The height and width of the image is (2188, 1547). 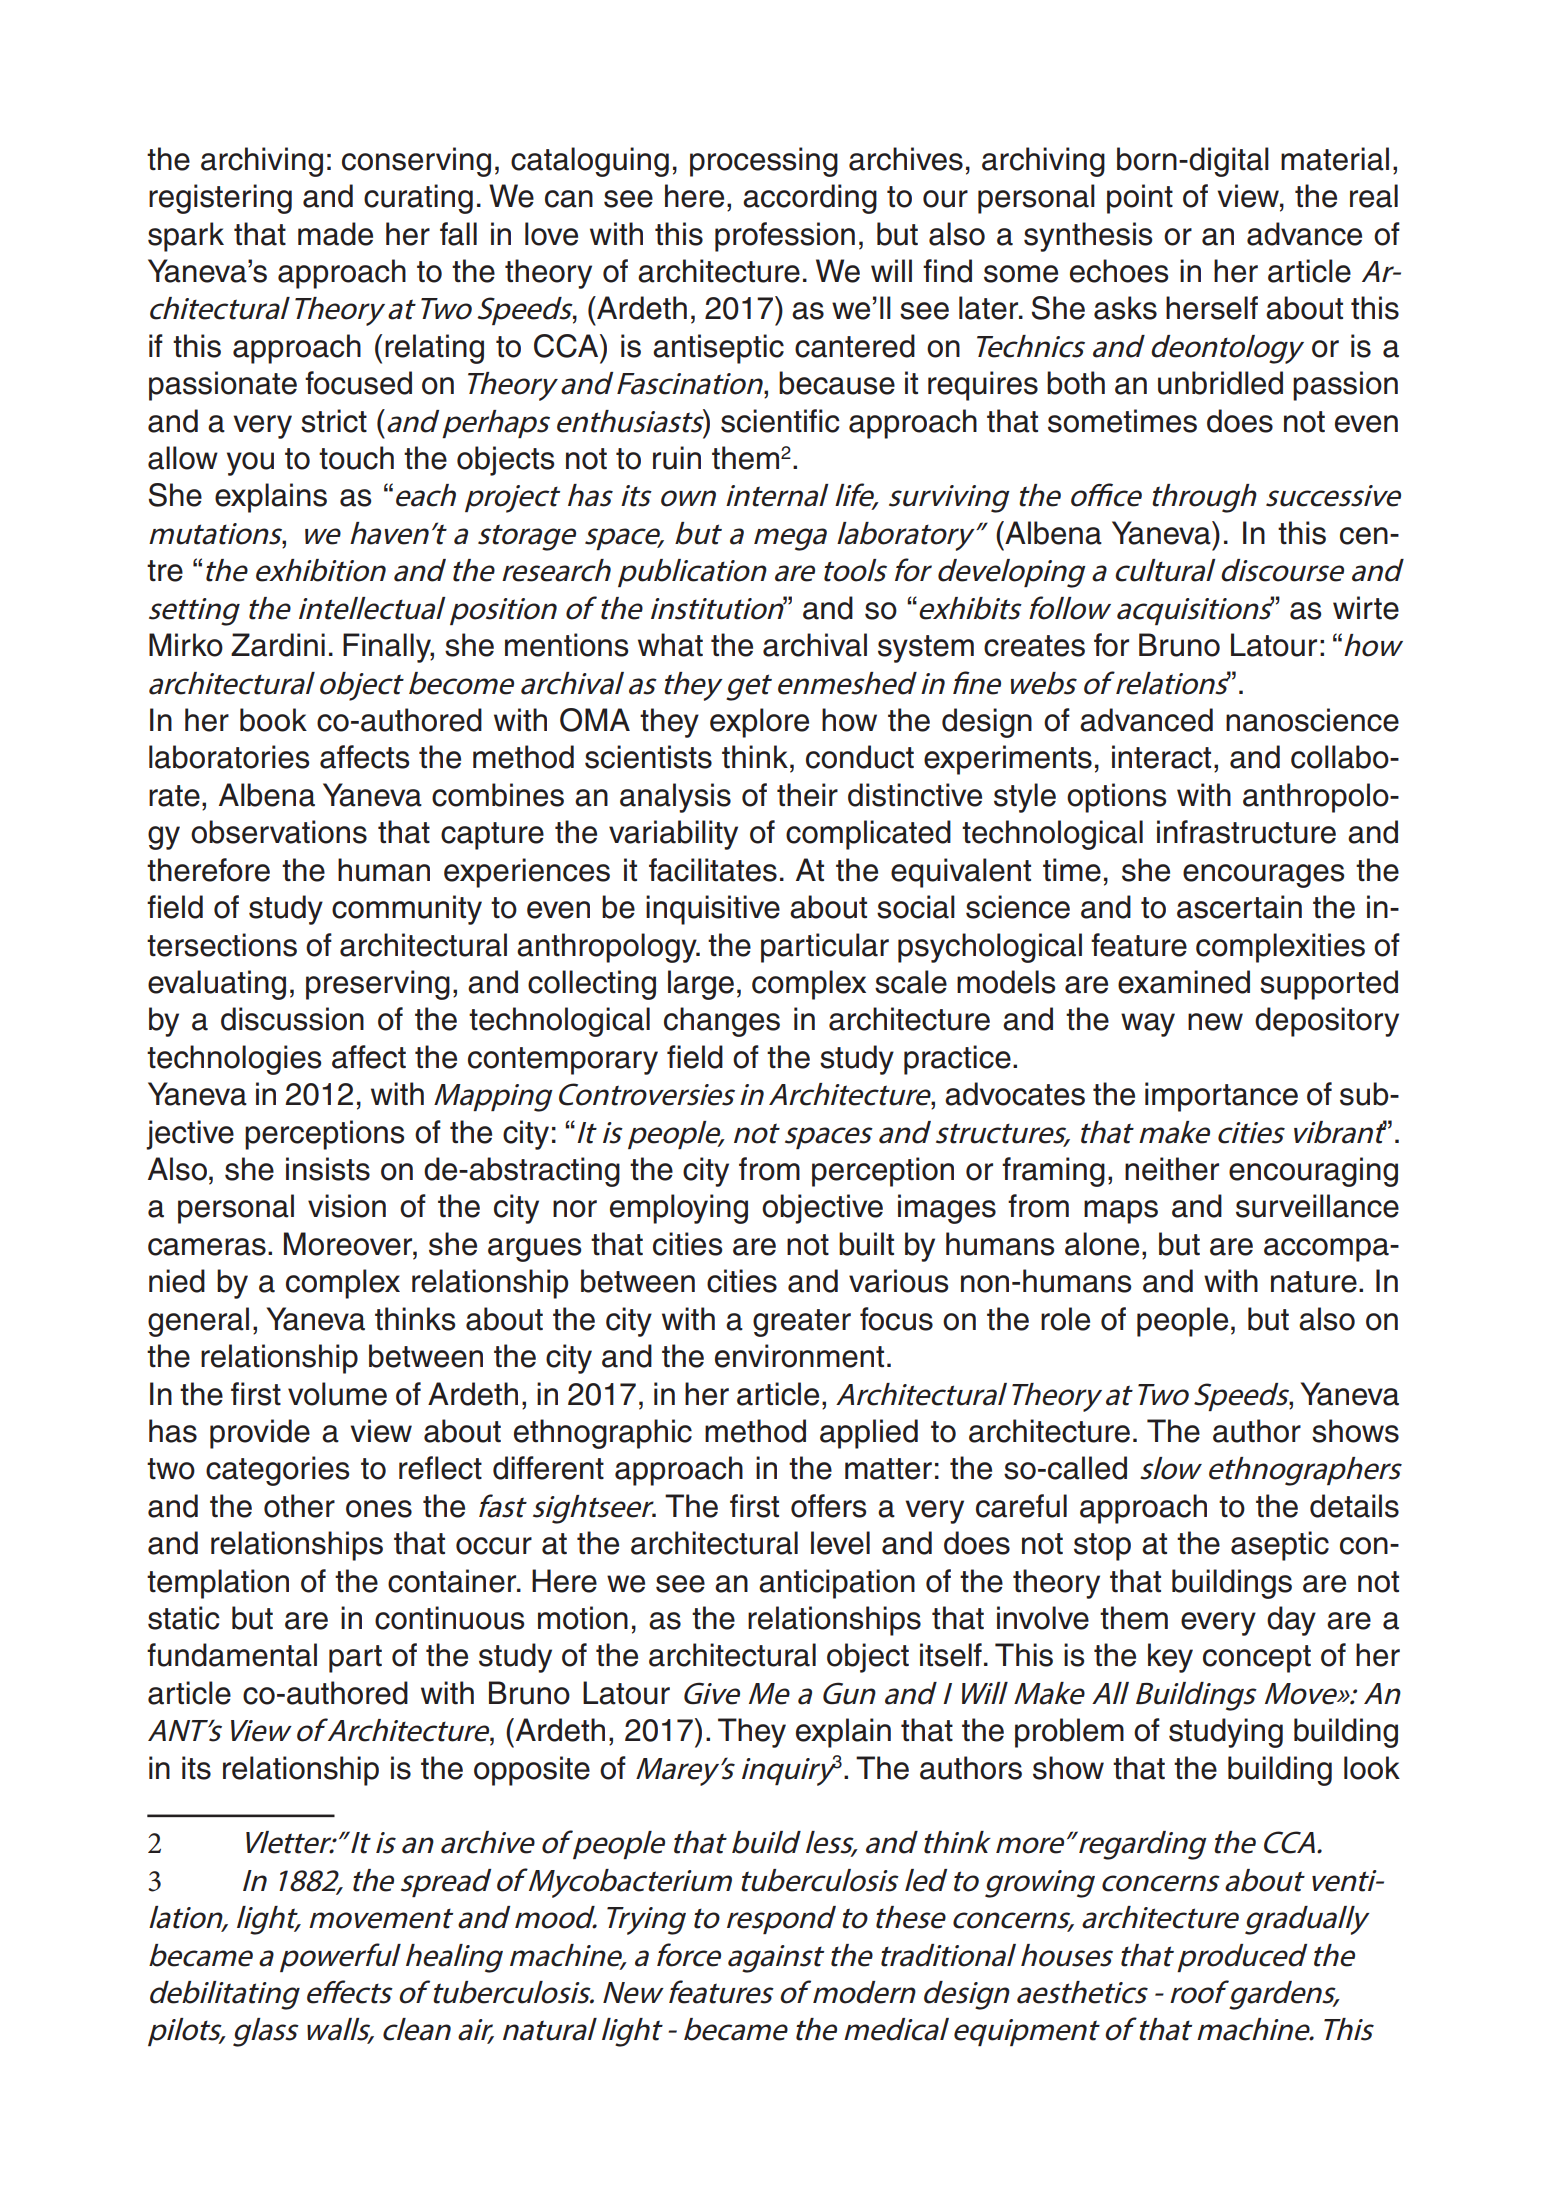 I want to click on fundamental, so click(x=232, y=1655).
